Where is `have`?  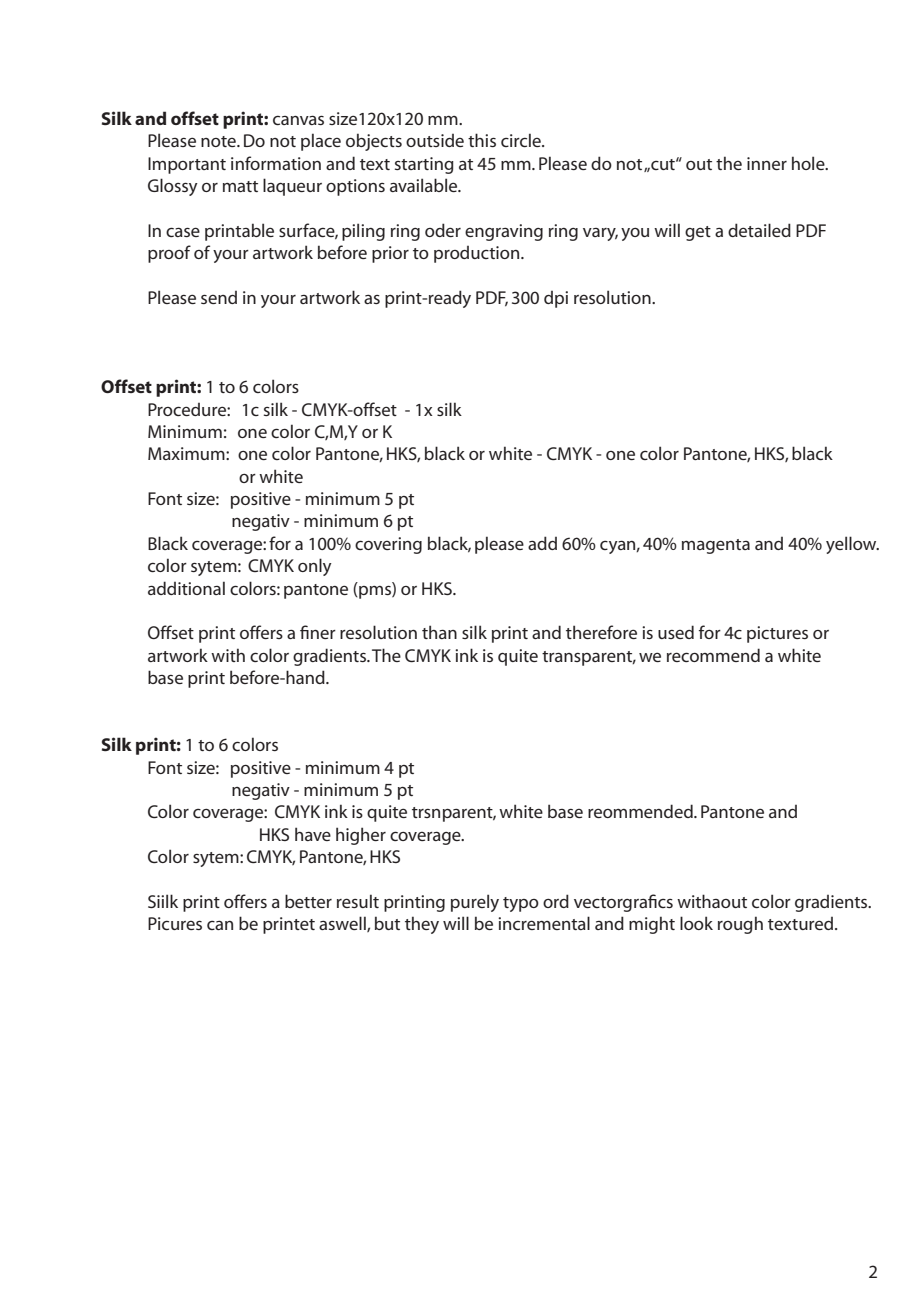
have is located at coordinates (313, 834).
